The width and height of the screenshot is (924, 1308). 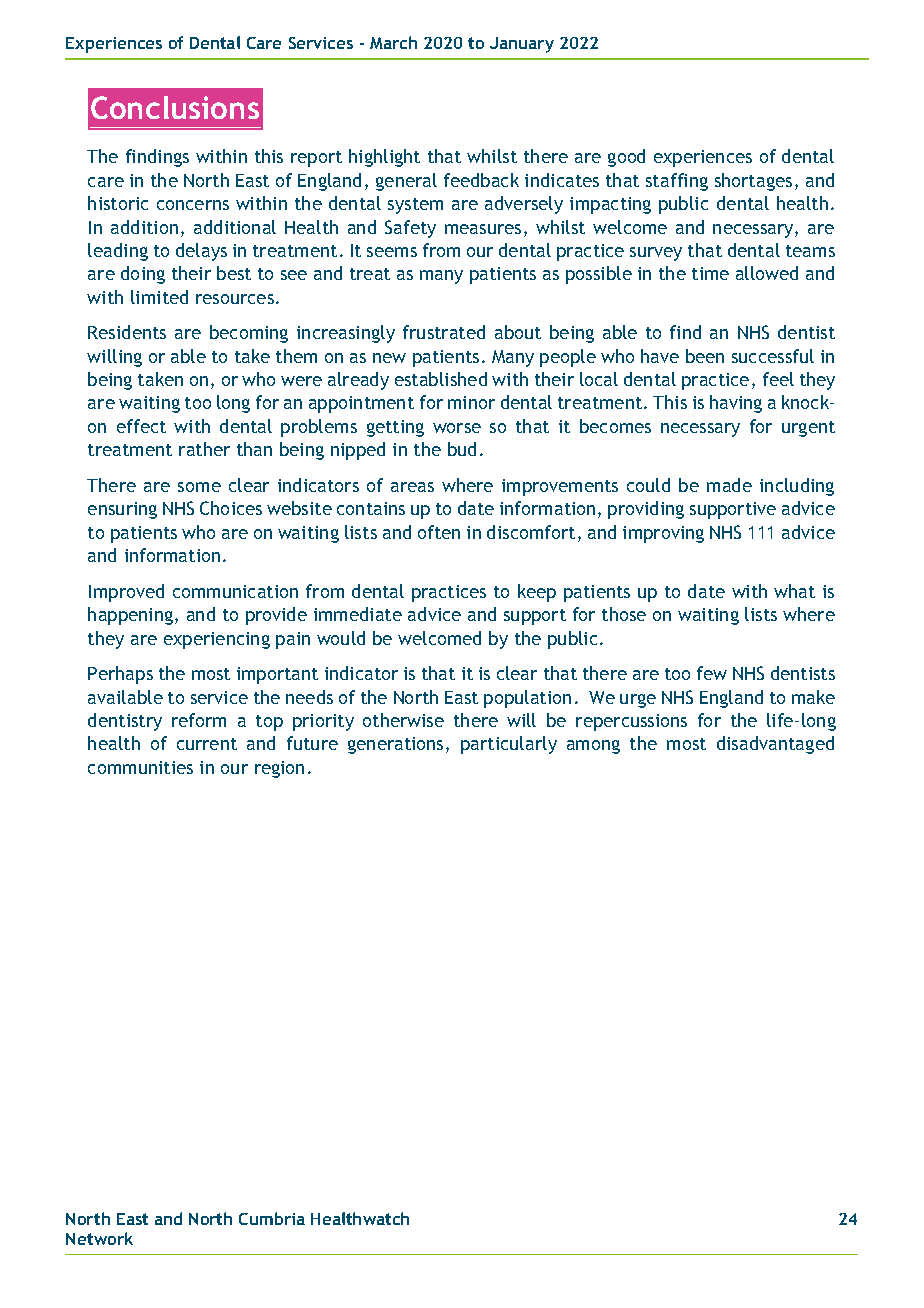 I want to click on communities, so click(x=140, y=767).
